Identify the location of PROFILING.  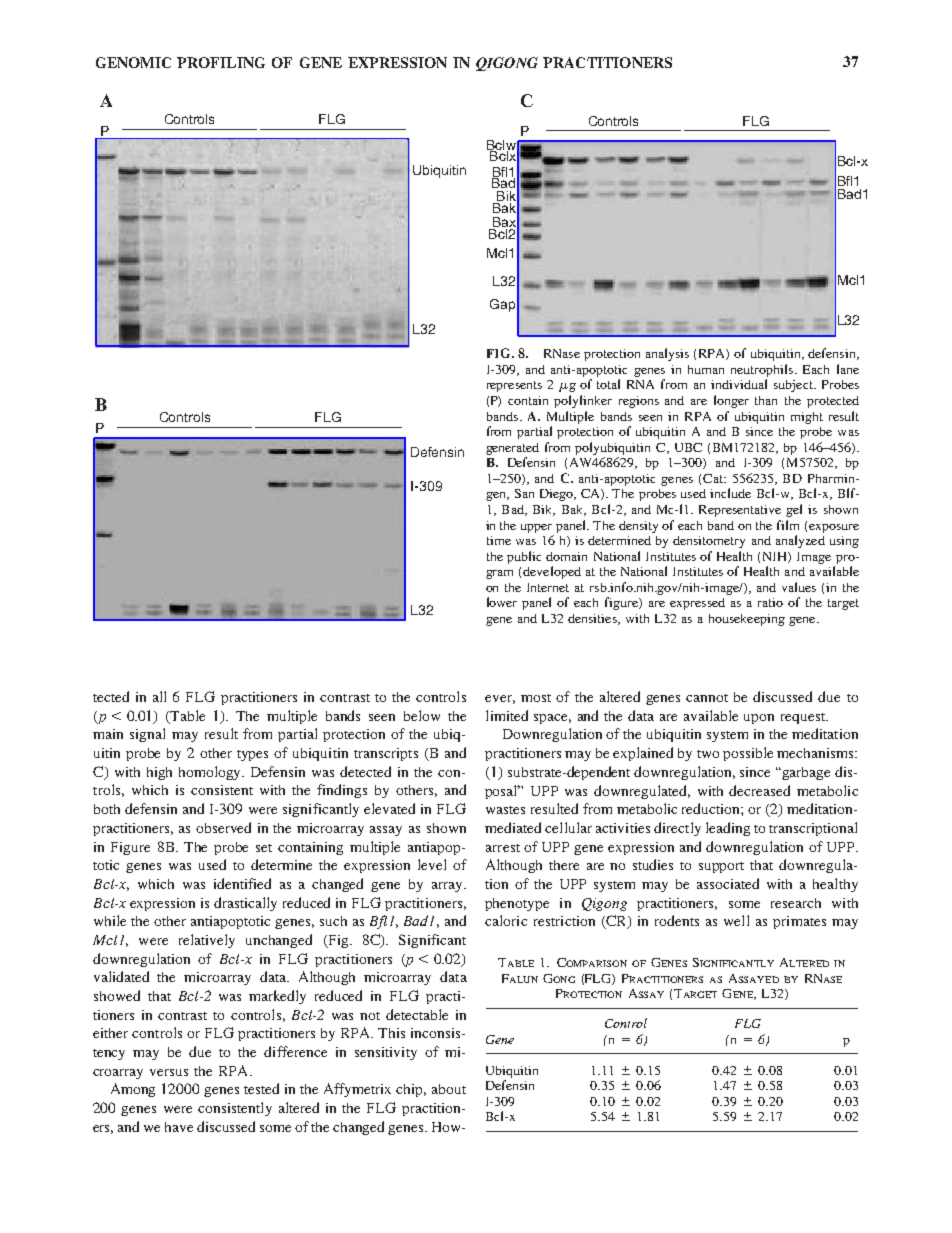
(221, 62).
